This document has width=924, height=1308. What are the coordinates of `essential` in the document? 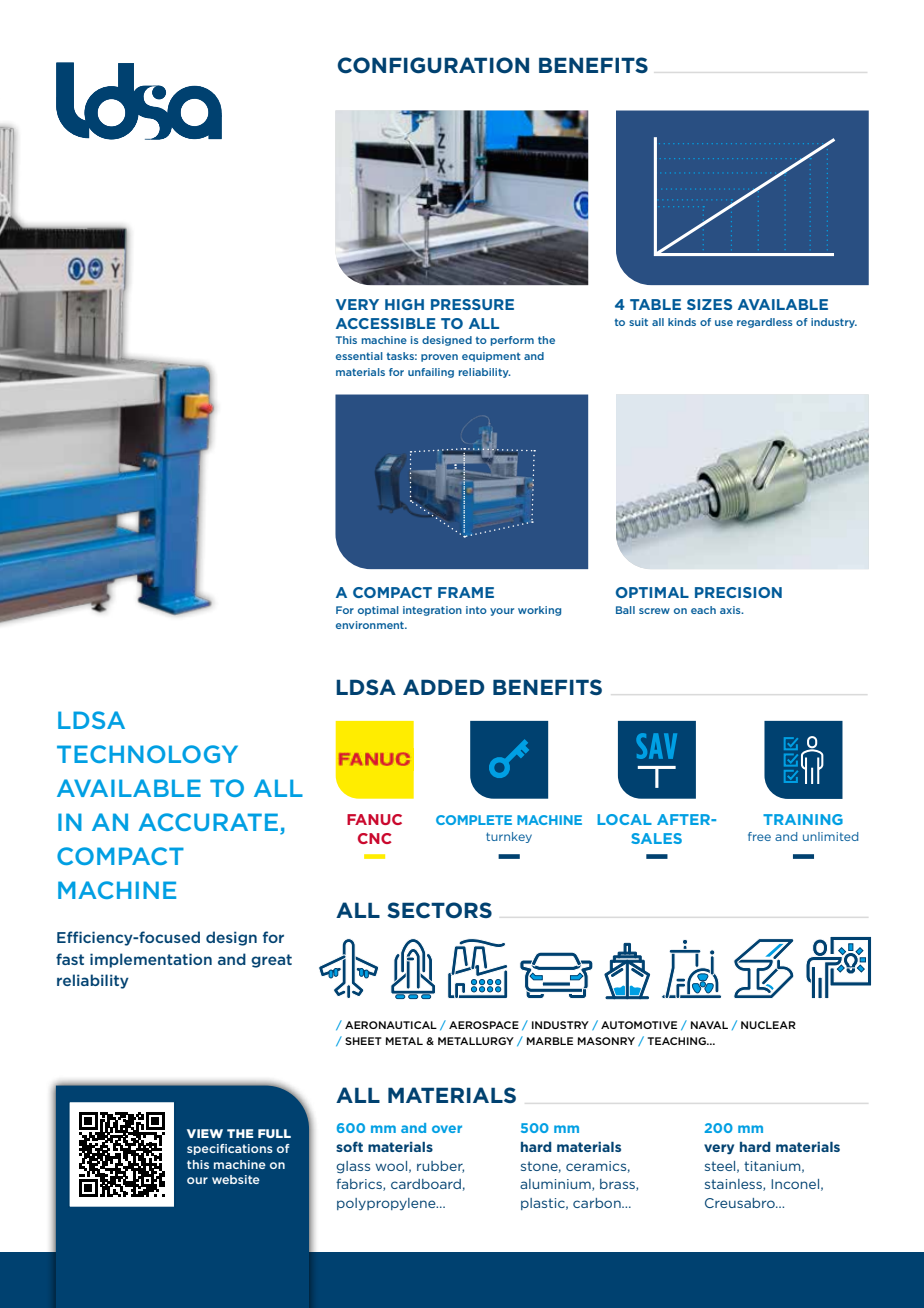 It's located at (359, 356).
